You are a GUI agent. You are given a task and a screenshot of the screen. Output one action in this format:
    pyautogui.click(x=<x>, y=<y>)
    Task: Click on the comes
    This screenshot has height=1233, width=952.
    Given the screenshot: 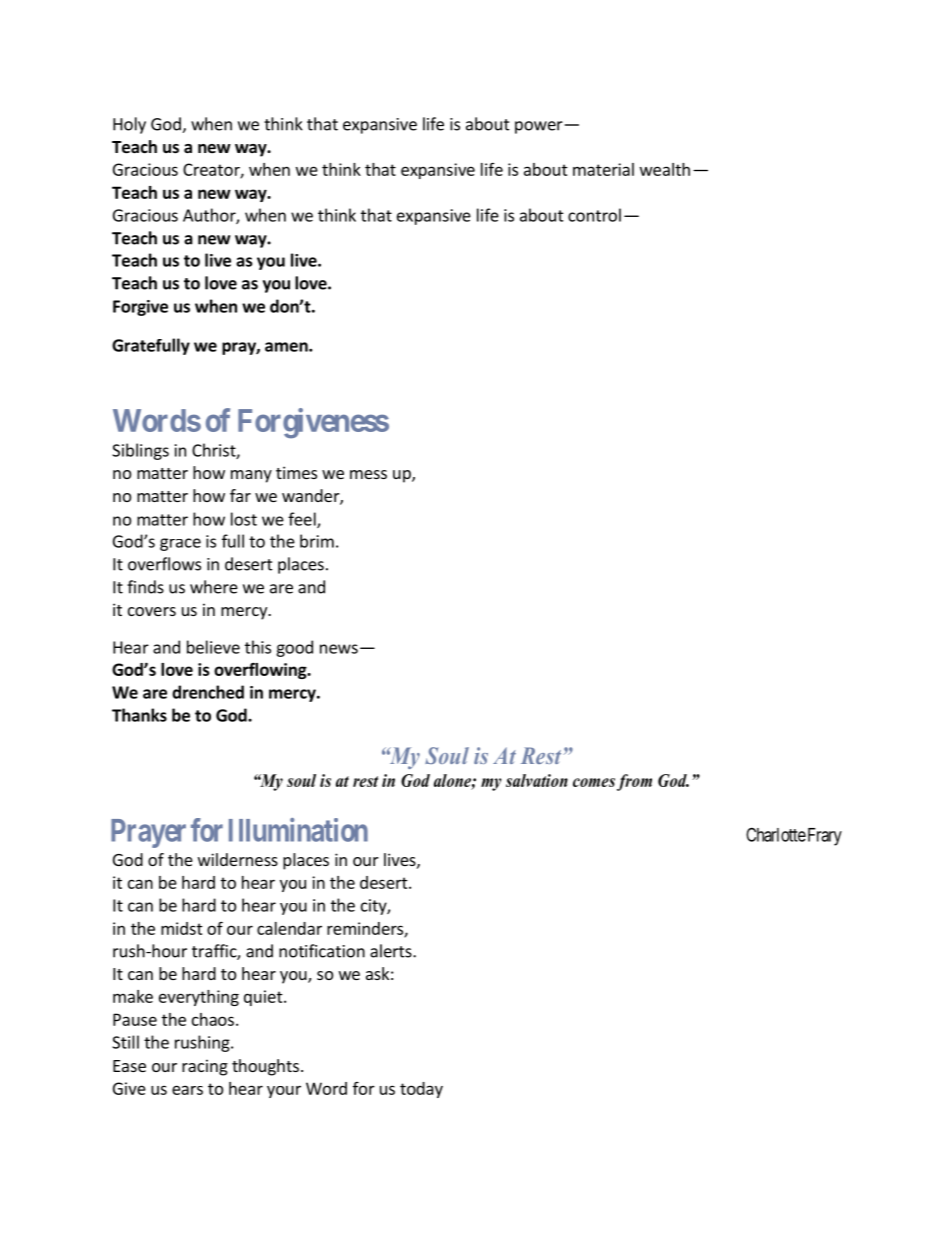 What is the action you would take?
    pyautogui.click(x=594, y=782)
